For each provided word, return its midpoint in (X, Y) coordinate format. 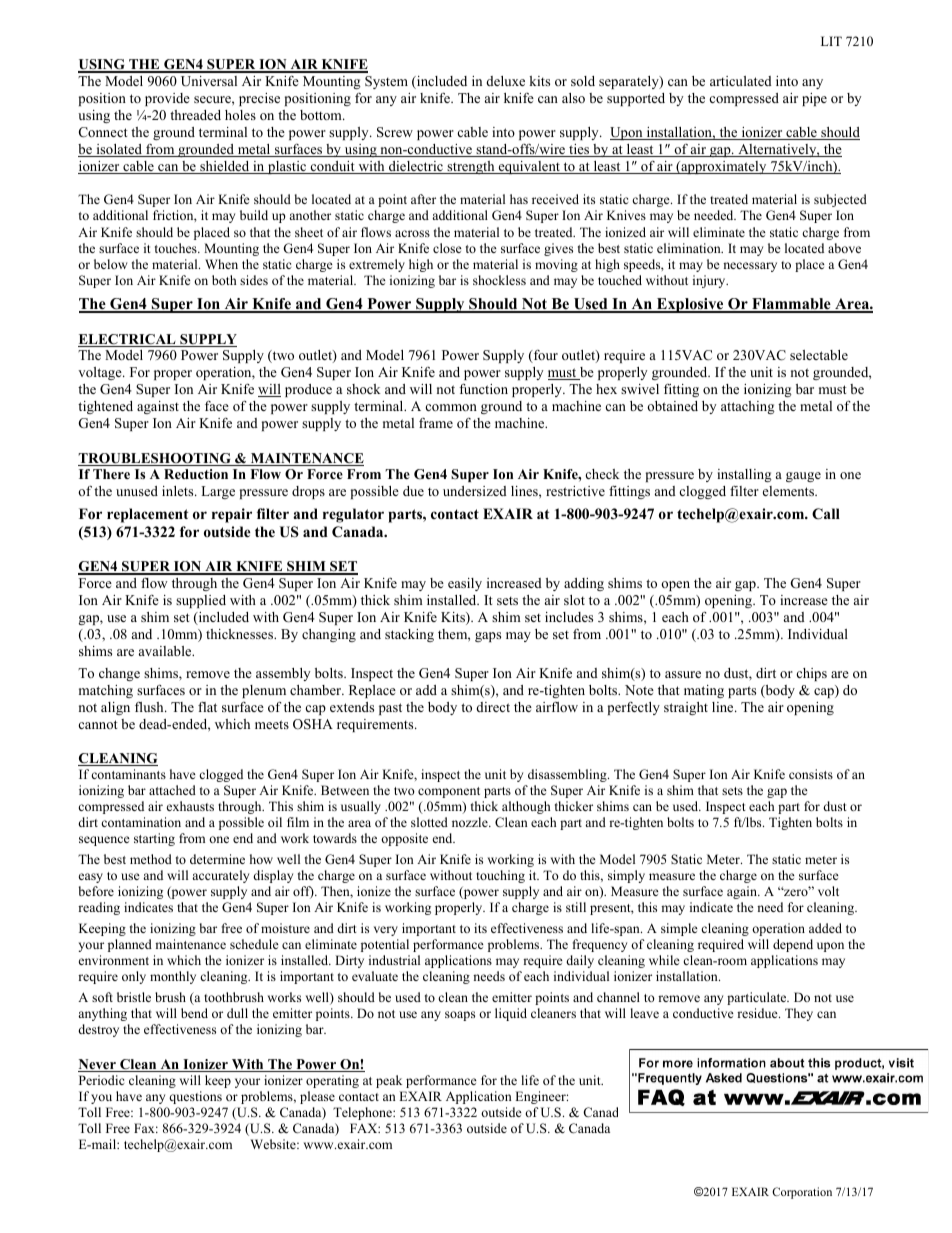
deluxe (506, 81)
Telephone (363, 1113)
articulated (741, 81)
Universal (209, 81)
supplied (201, 601)
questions (195, 1097)
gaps (488, 637)
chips (811, 674)
